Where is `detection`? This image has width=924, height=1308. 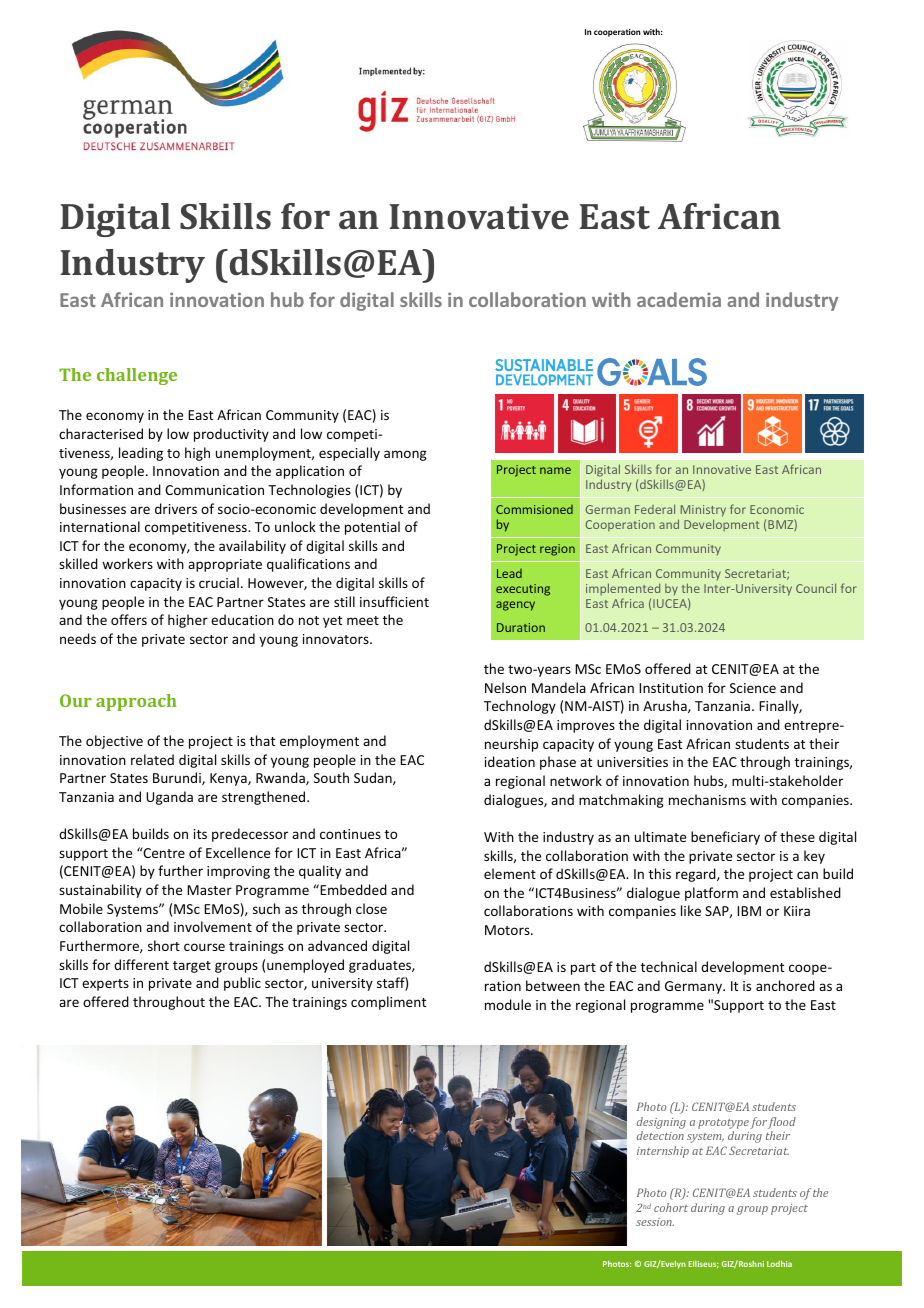
detection is located at coordinates (660, 1135).
